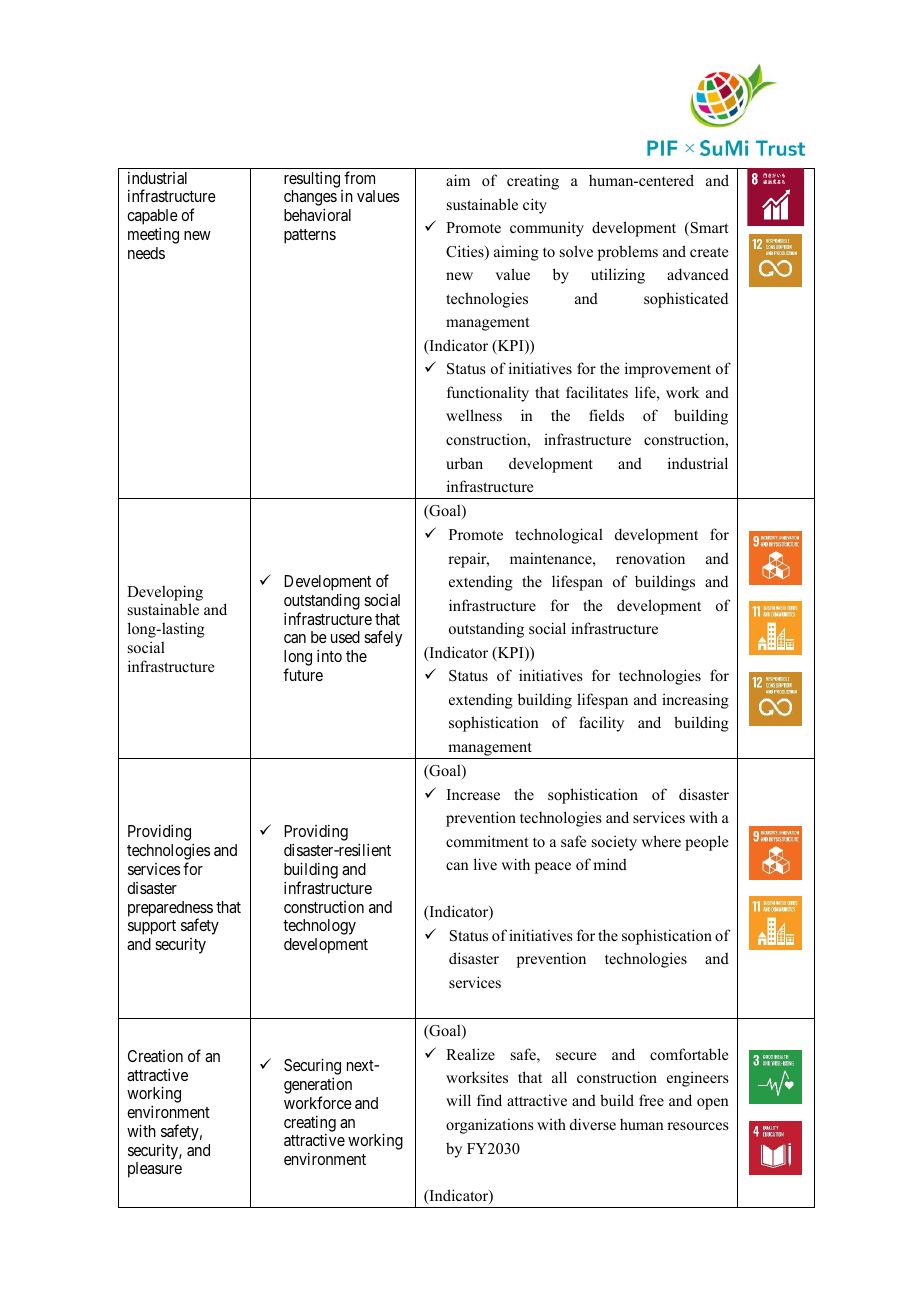 The height and width of the page is (1308, 924). What do you see at coordinates (155, 1170) in the page?
I see `pleasure` at bounding box center [155, 1170].
